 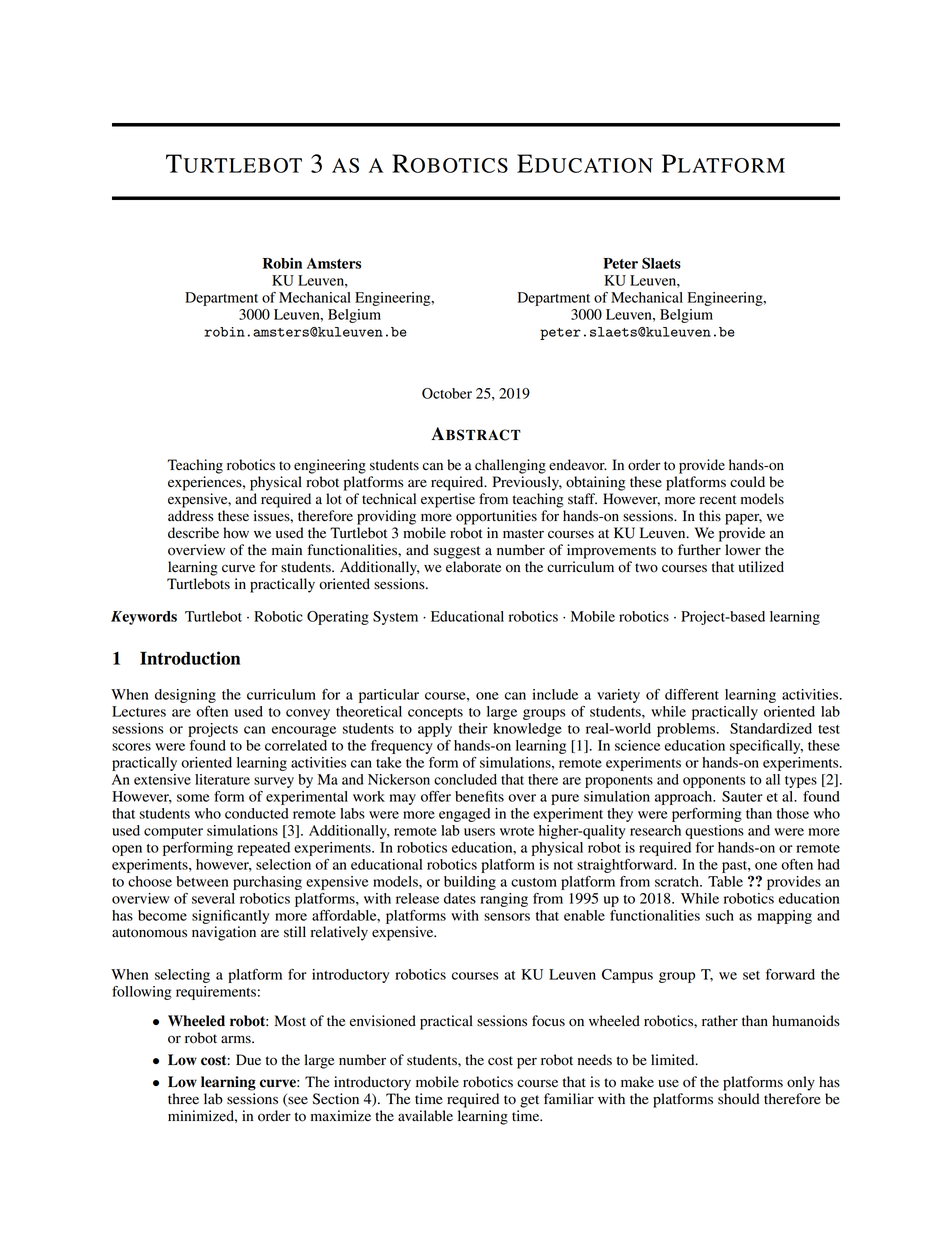 What do you see at coordinates (747, 482) in the screenshot?
I see `could` at bounding box center [747, 482].
